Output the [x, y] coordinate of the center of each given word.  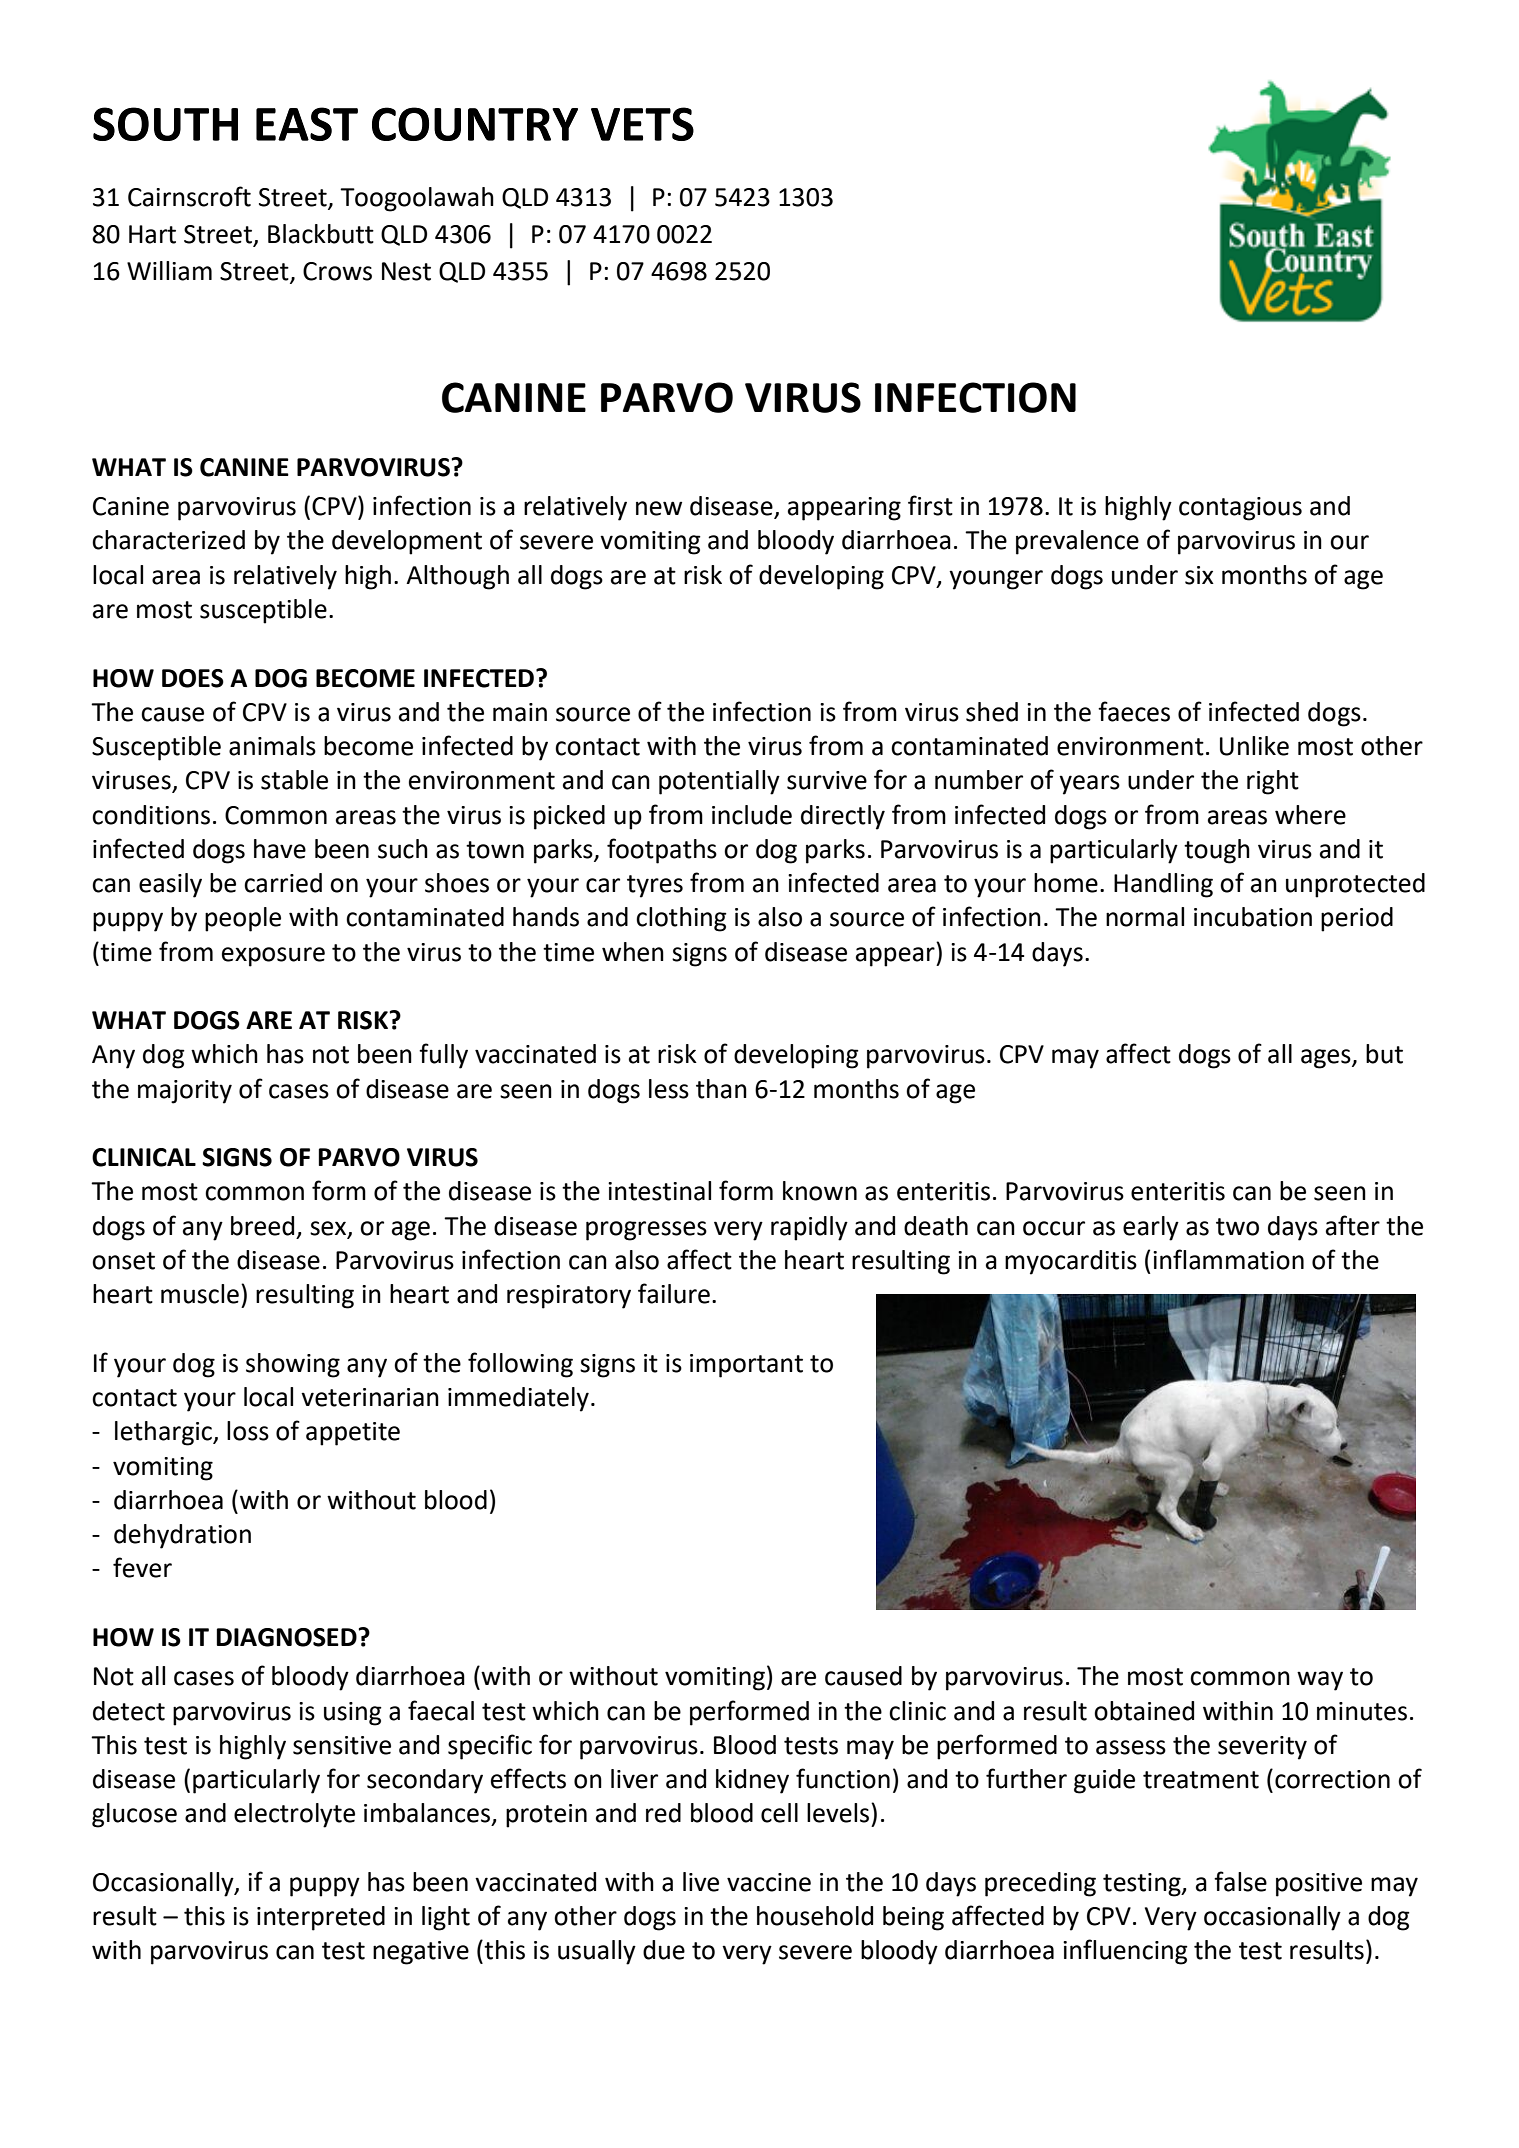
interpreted [321, 1918]
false [1240, 1881]
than [721, 1089]
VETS [642, 124]
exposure [273, 957]
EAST [307, 124]
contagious [1240, 509]
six [1199, 575]
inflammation [1228, 1259]
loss [248, 1431]
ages [1327, 1059]
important [746, 1366]
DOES [193, 678]
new [659, 508]
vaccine [769, 1882]
